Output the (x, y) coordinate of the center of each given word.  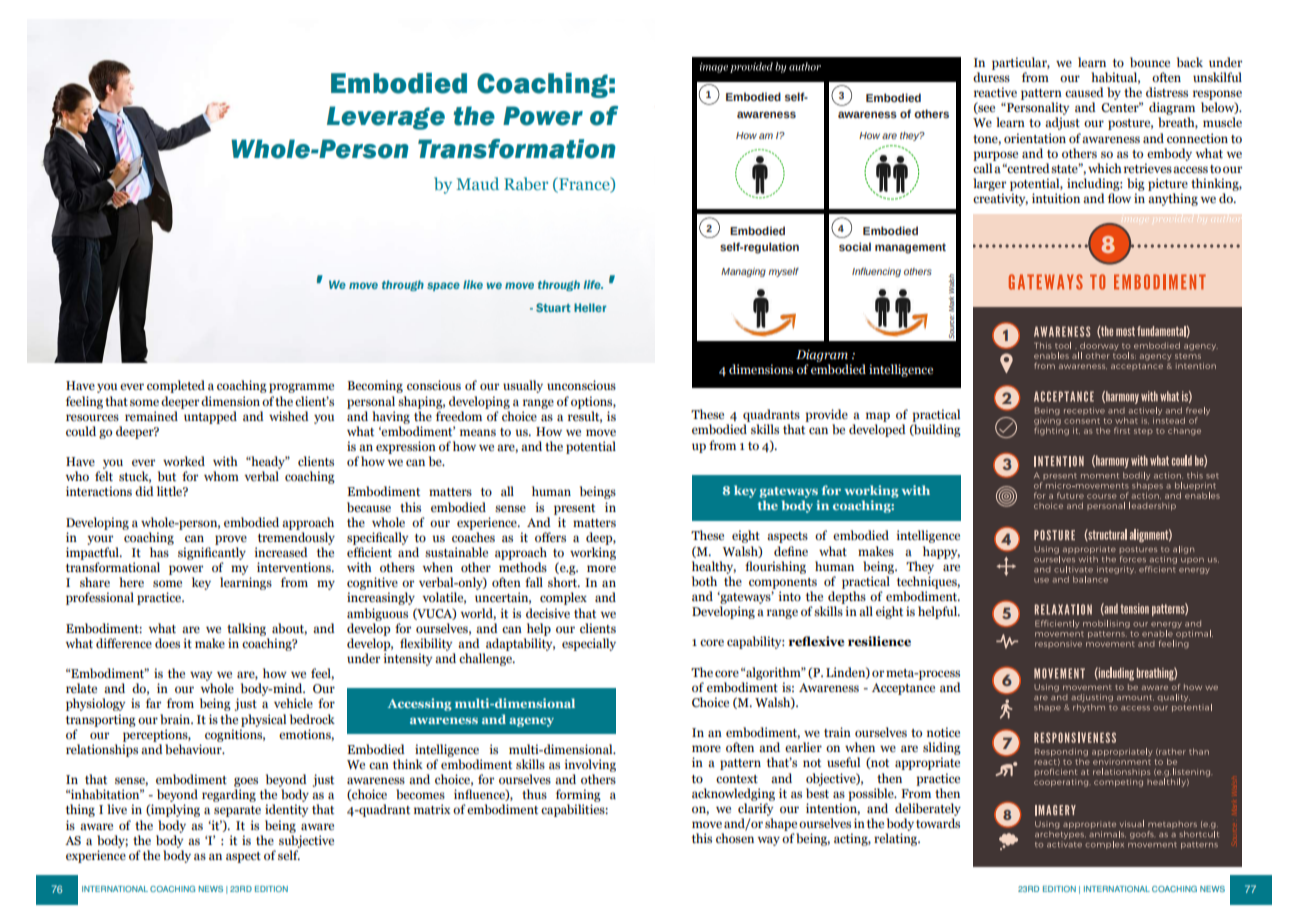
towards (938, 823)
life (593, 284)
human (551, 491)
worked (184, 461)
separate (237, 811)
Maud (477, 183)
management (910, 248)
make (210, 643)
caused (1084, 92)
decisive (548, 613)
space (443, 286)
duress (991, 77)
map (878, 417)
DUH (951, 567)
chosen (735, 838)
